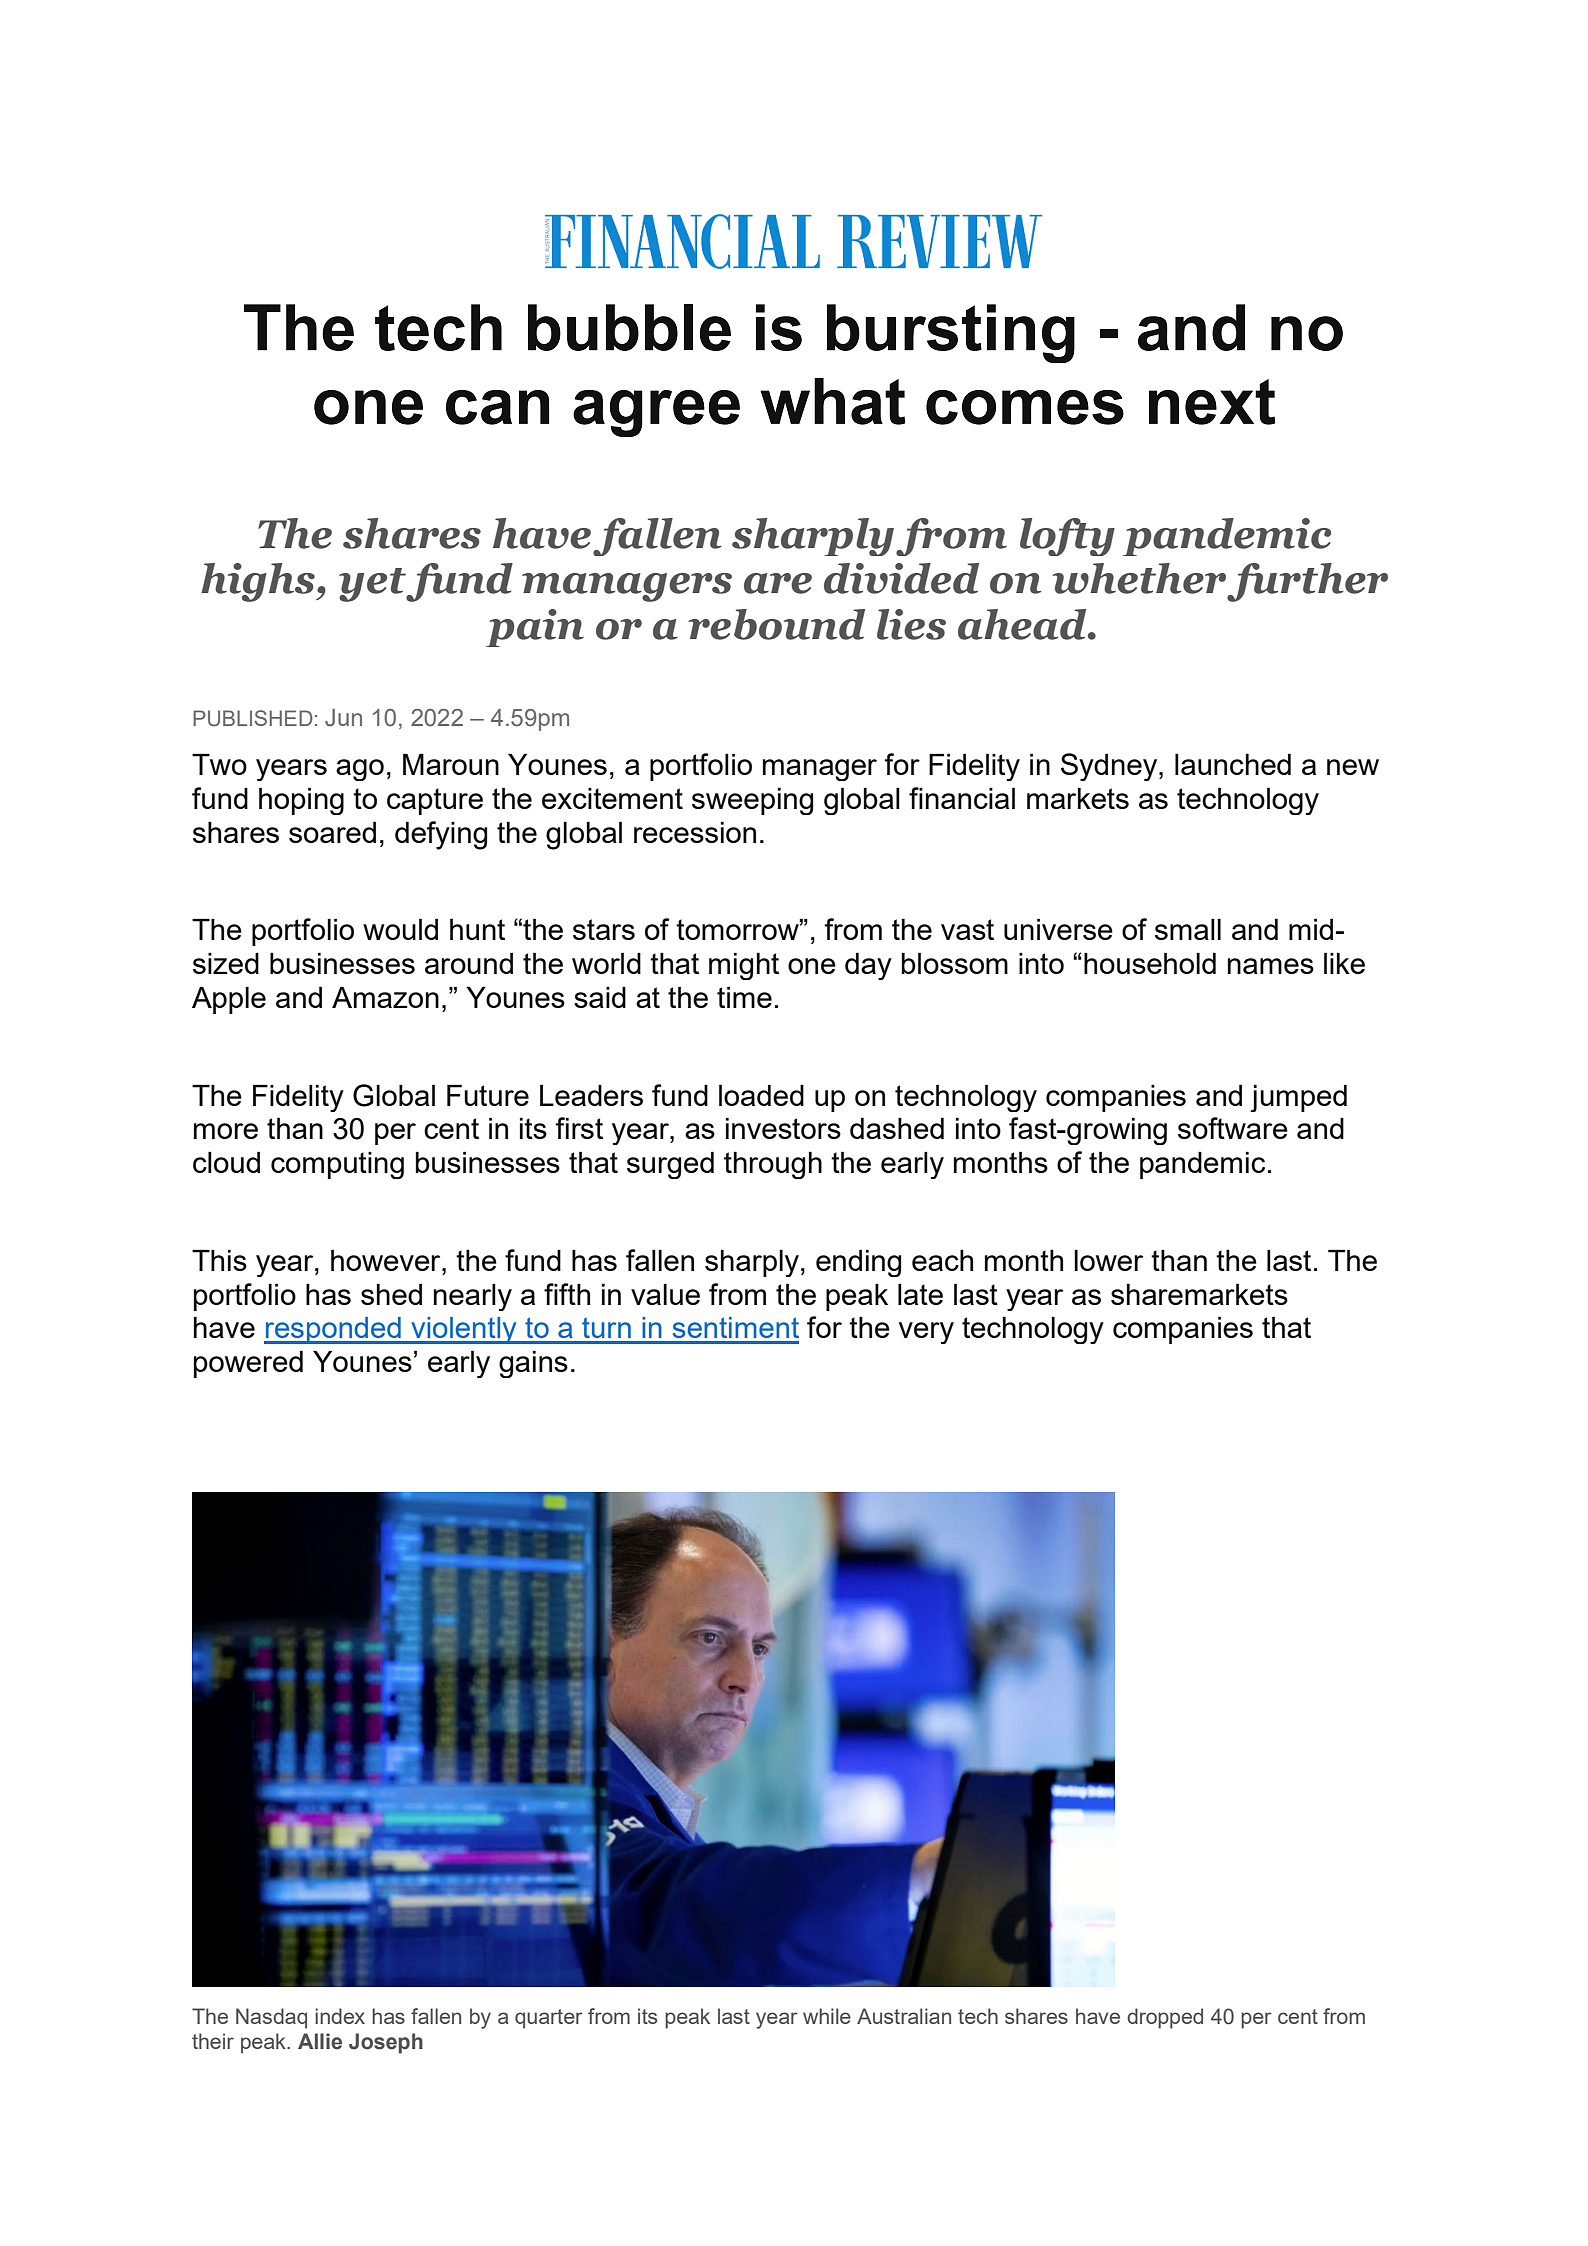 The width and height of the document is (1588, 2246). What do you see at coordinates (827, 2016) in the document?
I see `while` at bounding box center [827, 2016].
